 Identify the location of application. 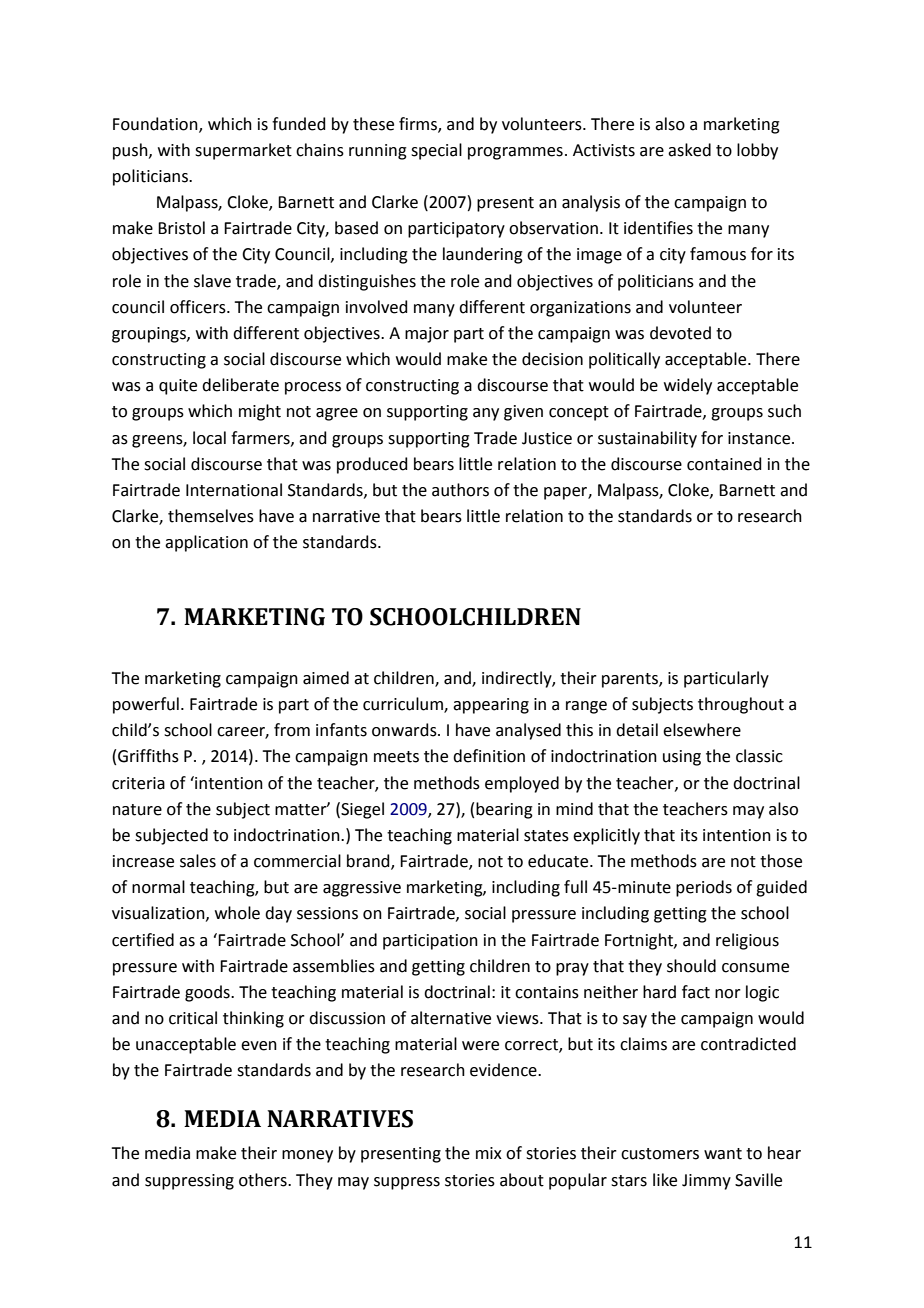
(206, 543).
